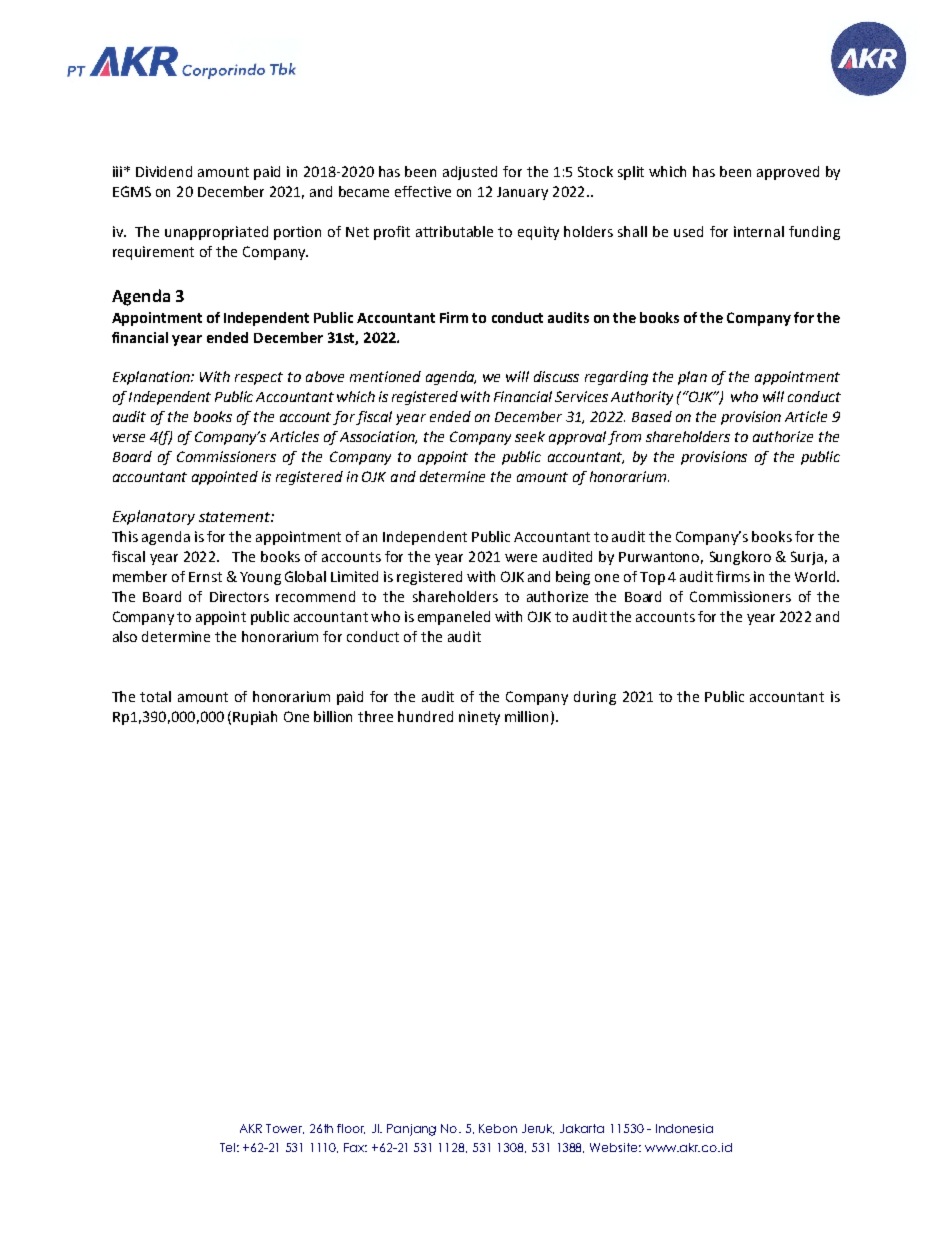 The height and width of the document is (1233, 952). Describe the element at coordinates (759, 231) in the document. I see `internal` at that location.
